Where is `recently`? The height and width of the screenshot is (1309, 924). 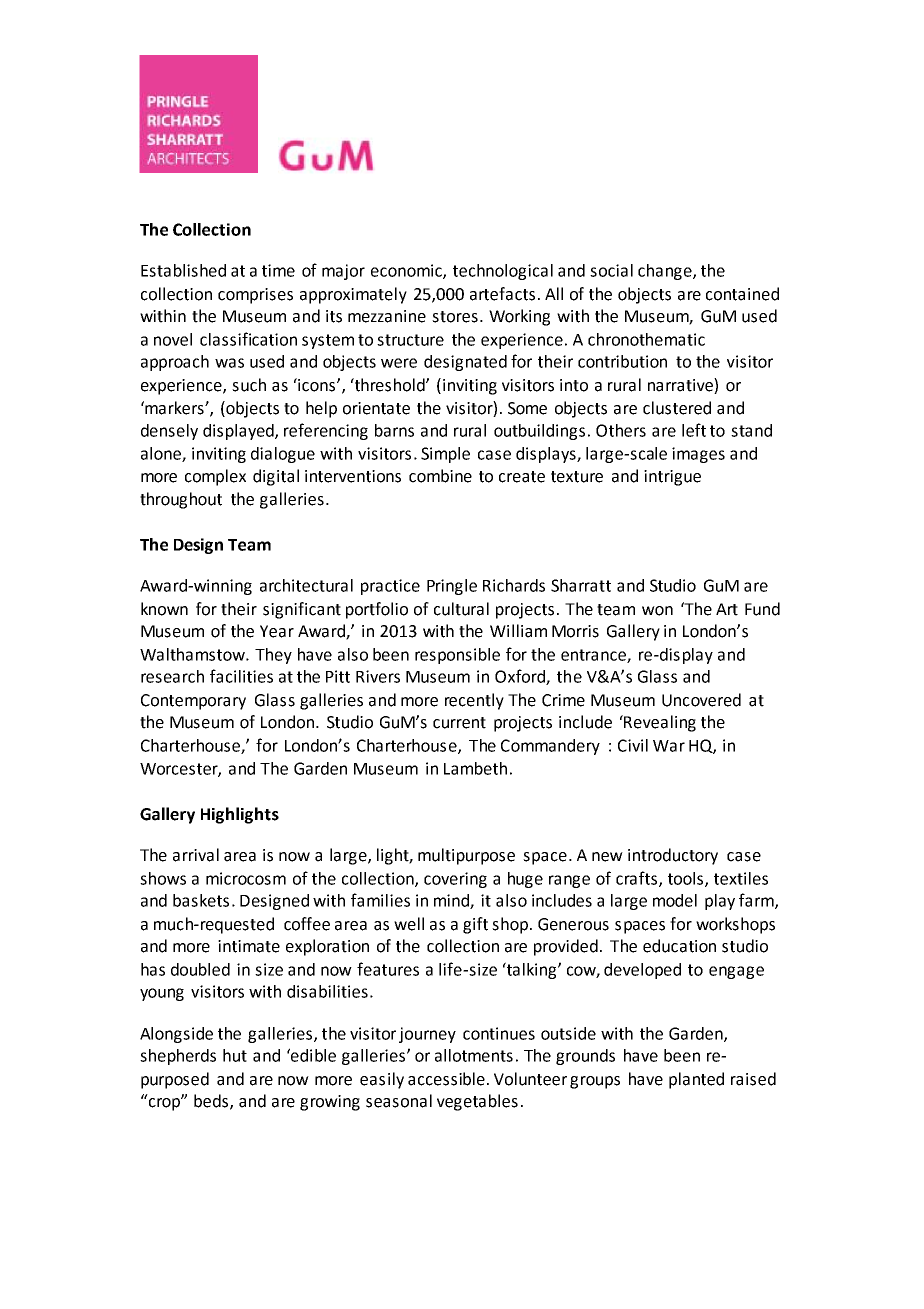 recently is located at coordinates (474, 701).
